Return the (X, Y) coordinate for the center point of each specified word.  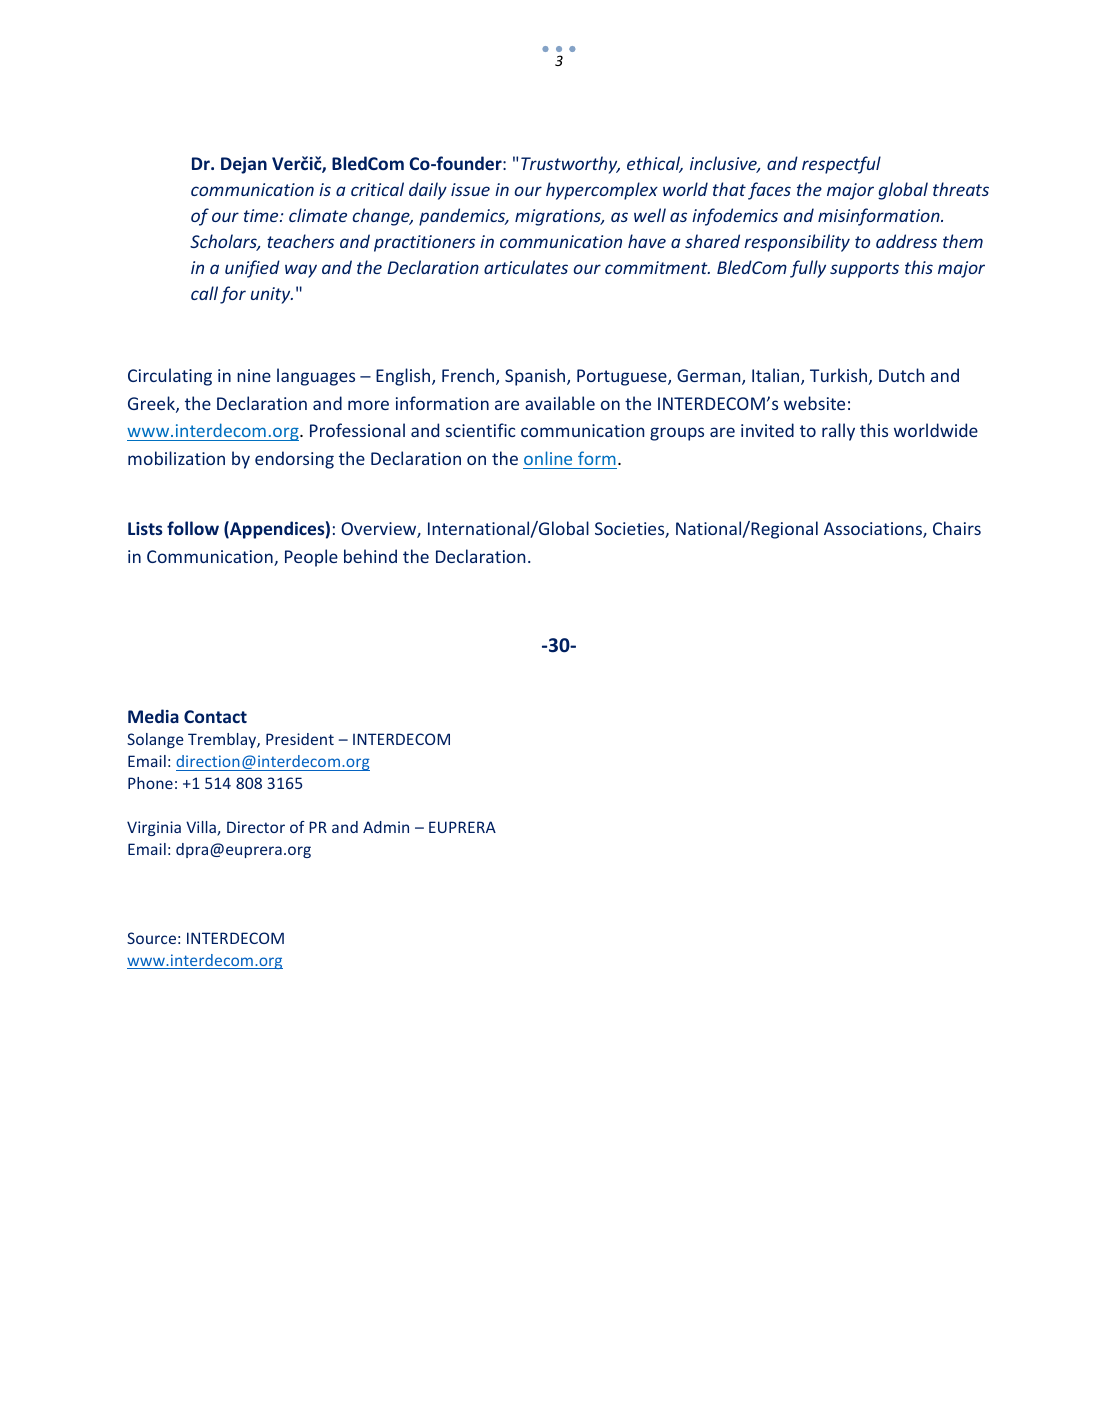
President (300, 739)
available (560, 403)
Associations (874, 530)
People (311, 558)
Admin (386, 827)
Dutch (901, 375)
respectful (841, 165)
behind (370, 556)
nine (254, 375)
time (262, 215)
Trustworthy (570, 165)
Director (256, 827)
